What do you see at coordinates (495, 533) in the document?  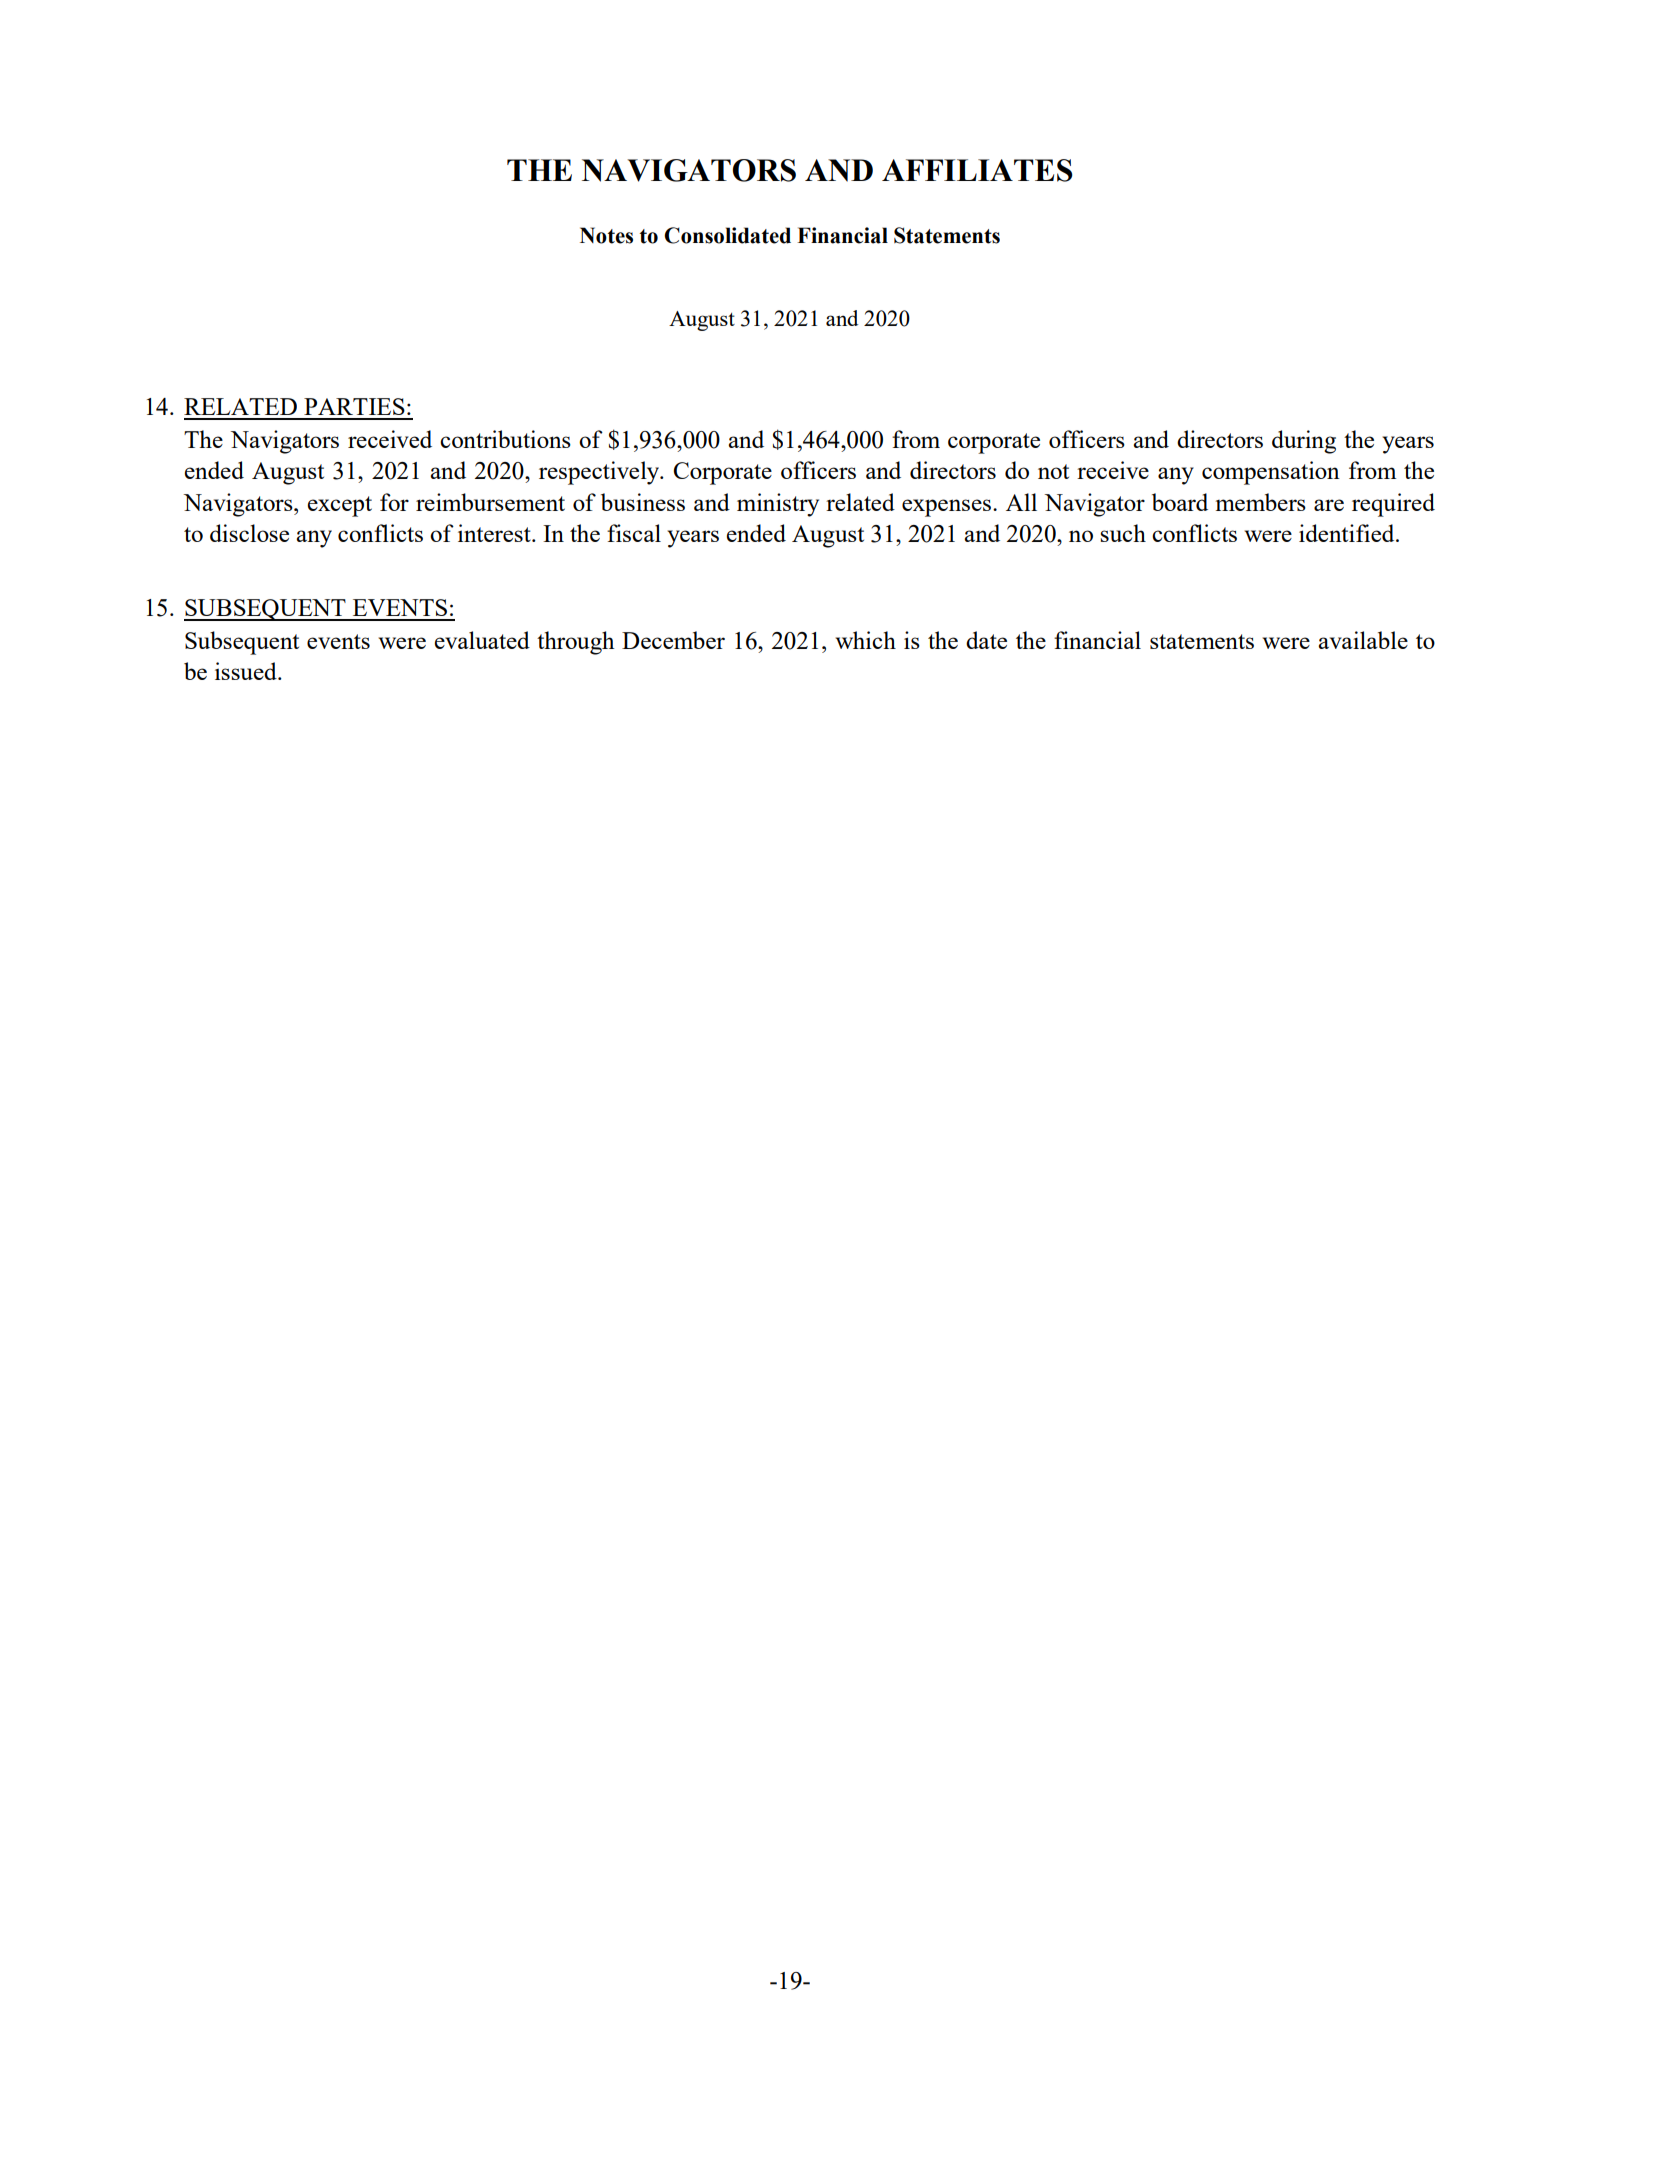 I see `interest` at bounding box center [495, 533].
